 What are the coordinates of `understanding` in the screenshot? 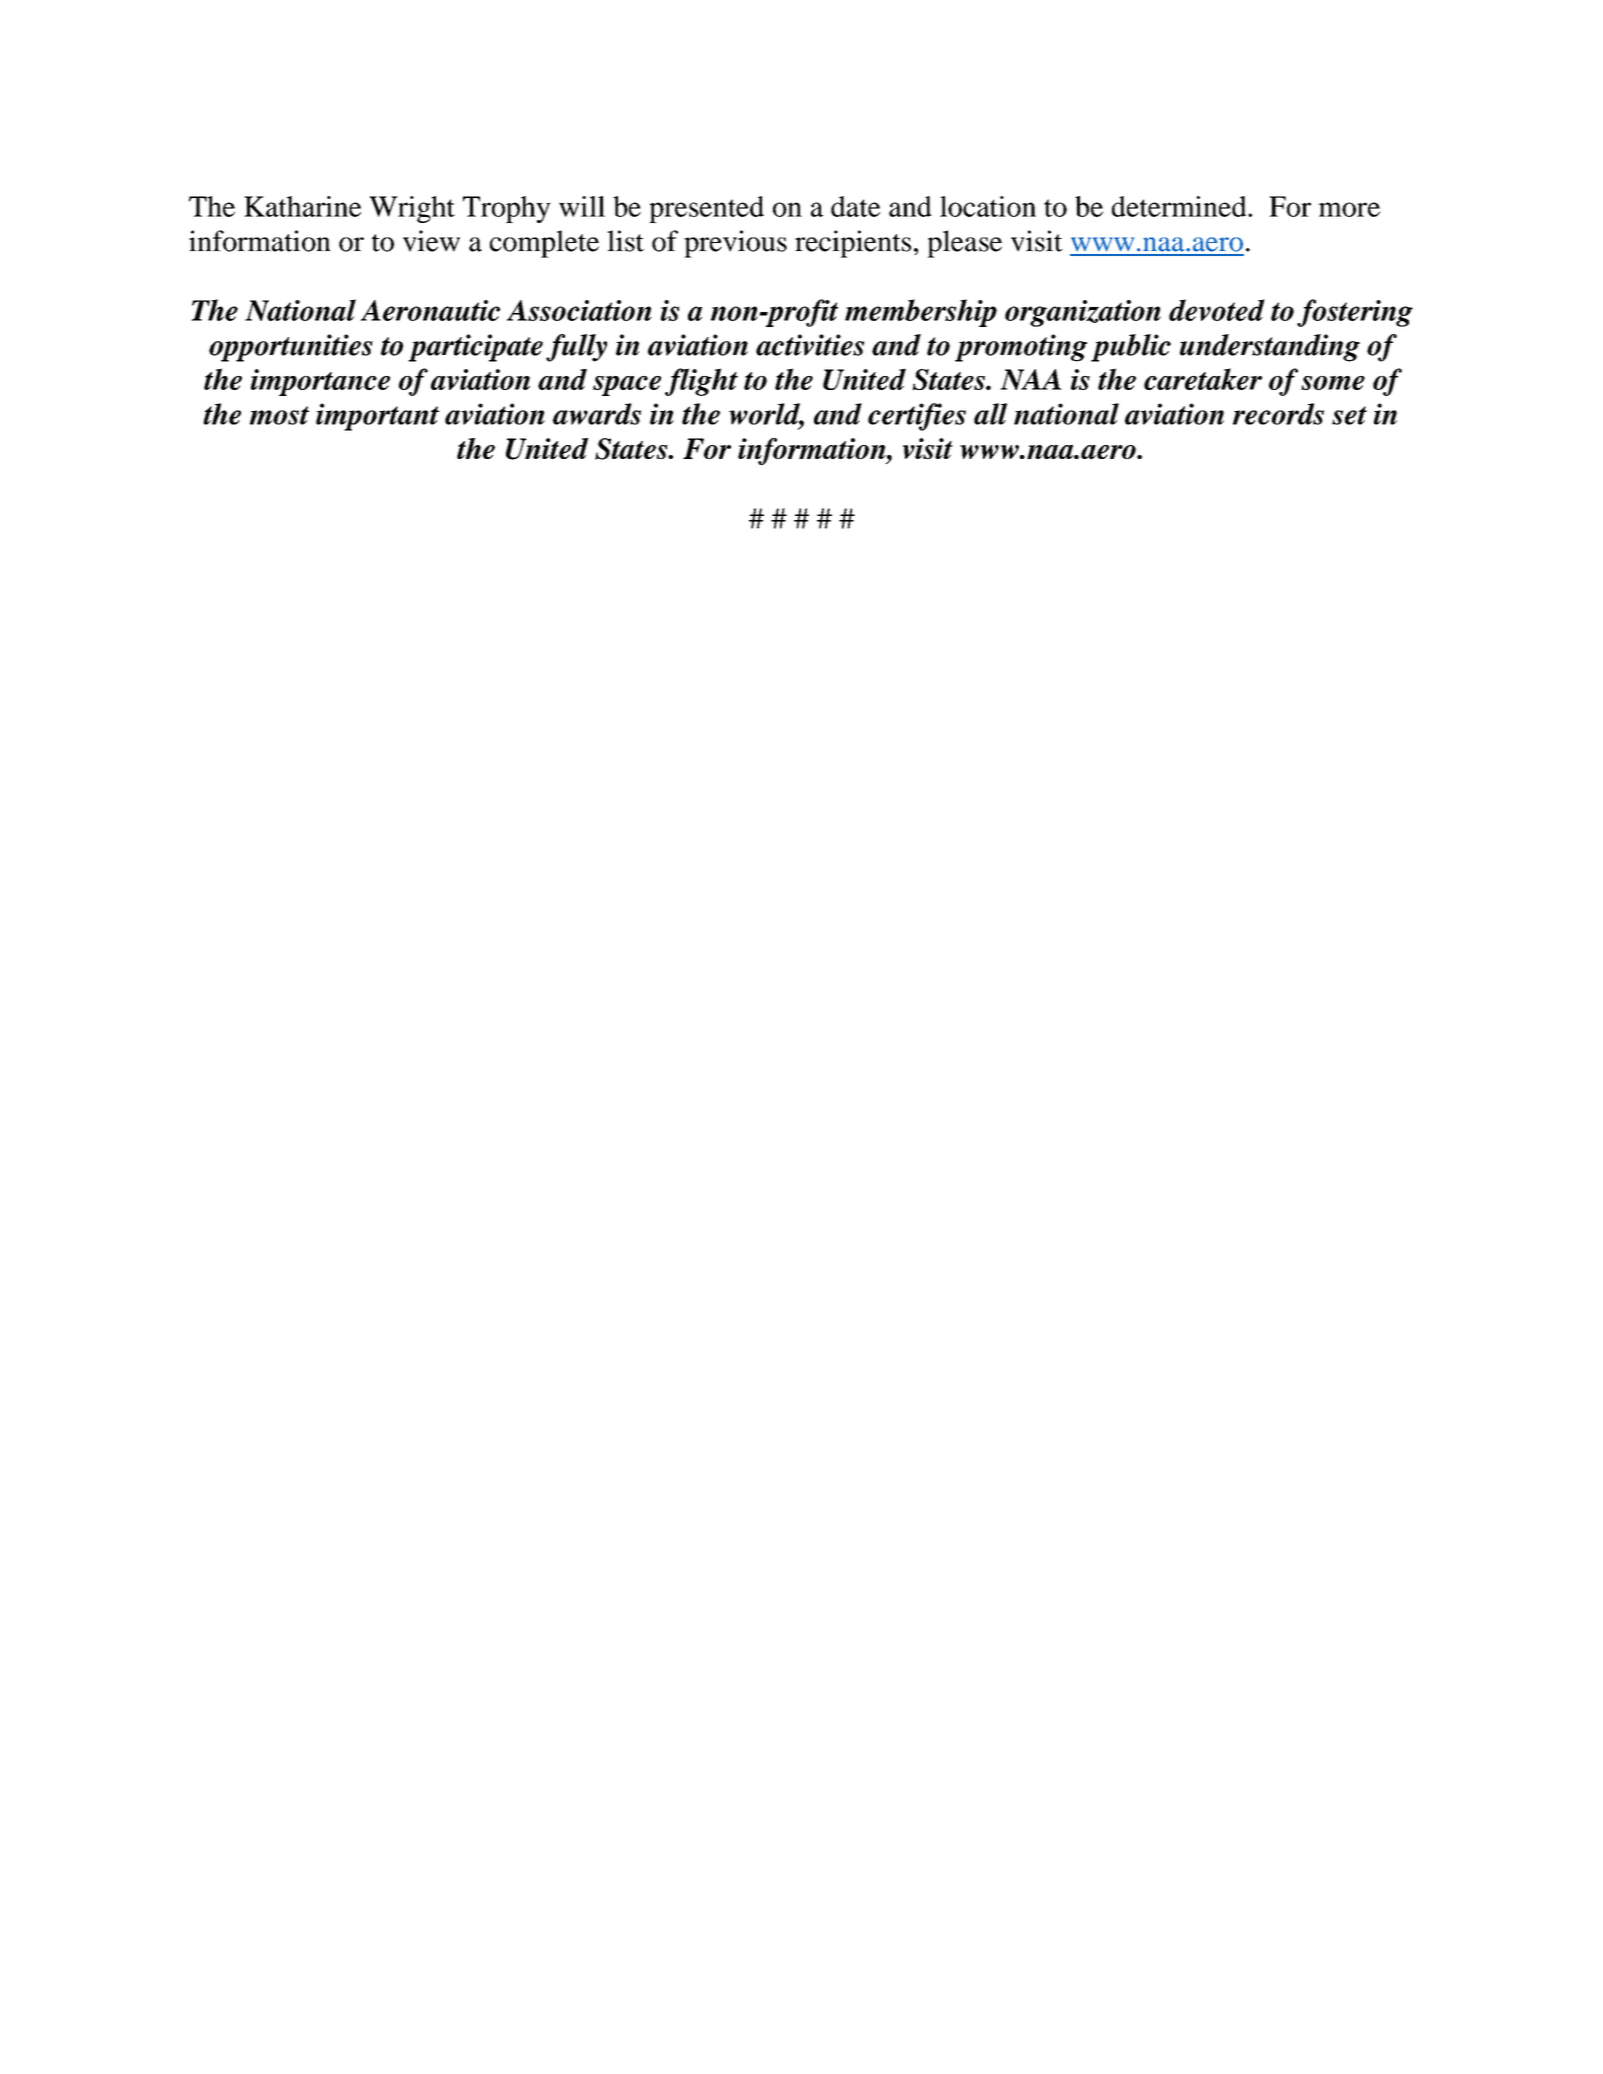 It's located at (1270, 348).
